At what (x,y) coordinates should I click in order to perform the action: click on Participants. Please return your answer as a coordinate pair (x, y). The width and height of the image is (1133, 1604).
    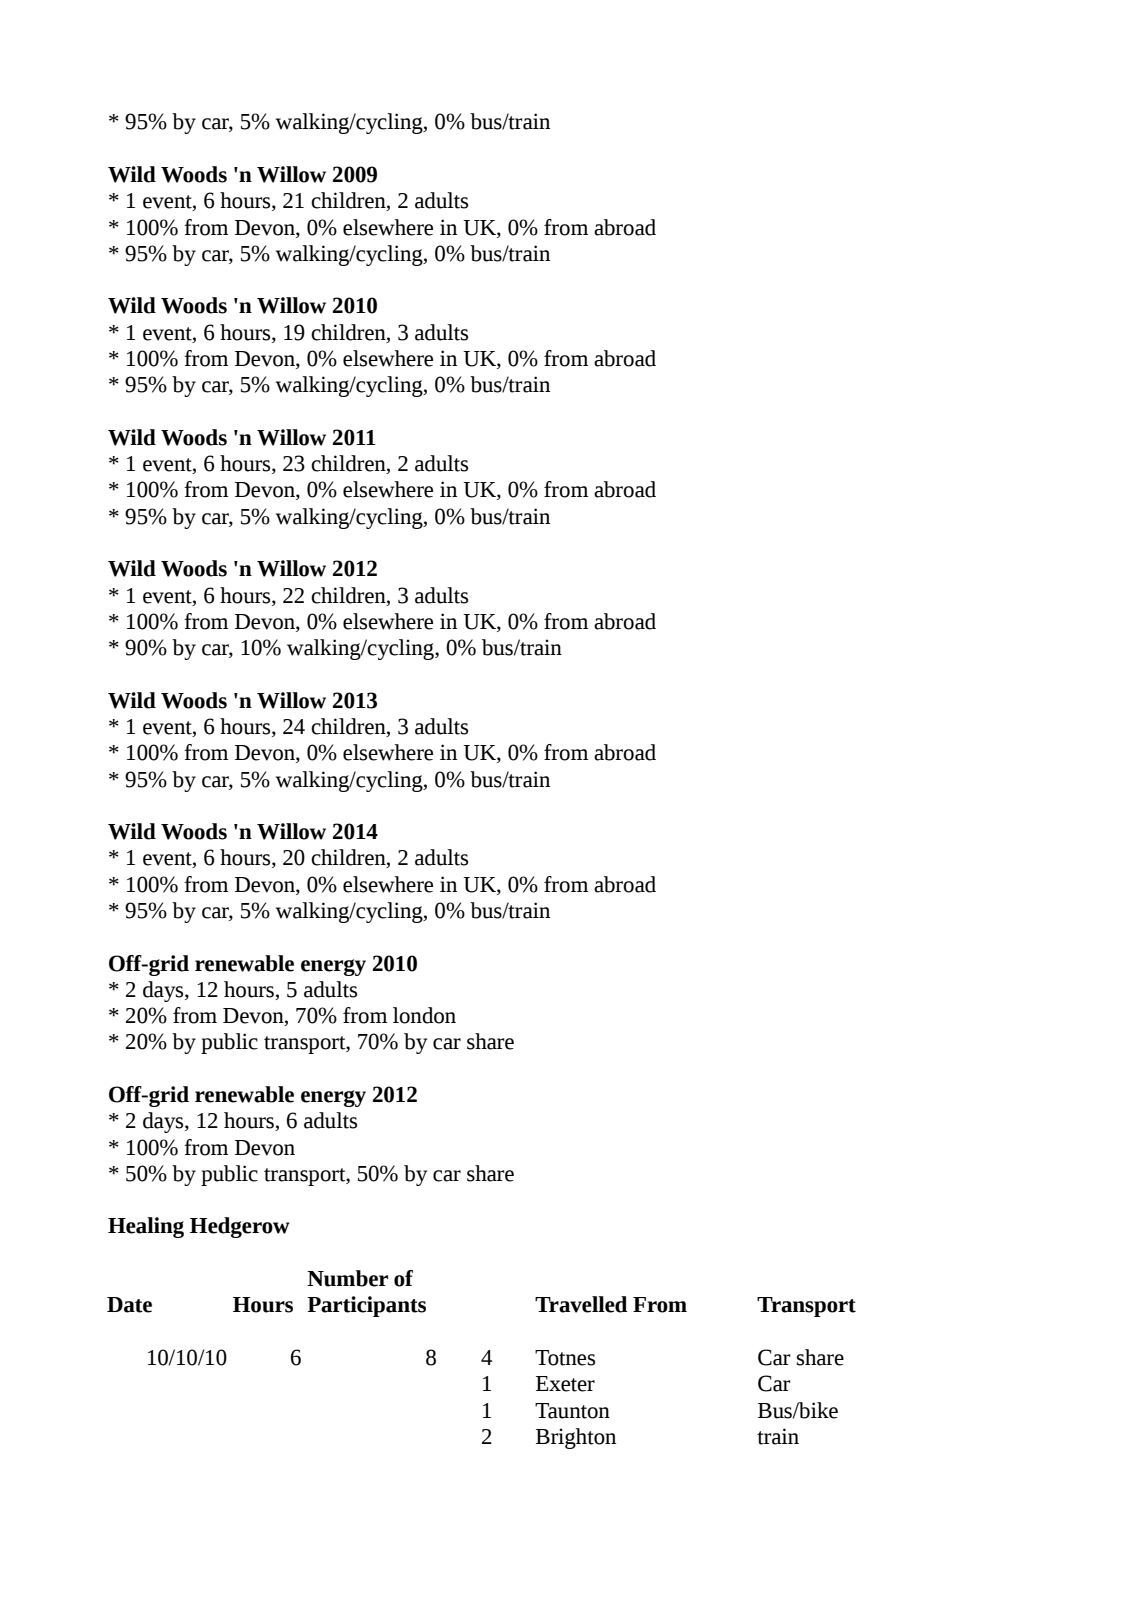
    Looking at the image, I should click on (366, 1306).
